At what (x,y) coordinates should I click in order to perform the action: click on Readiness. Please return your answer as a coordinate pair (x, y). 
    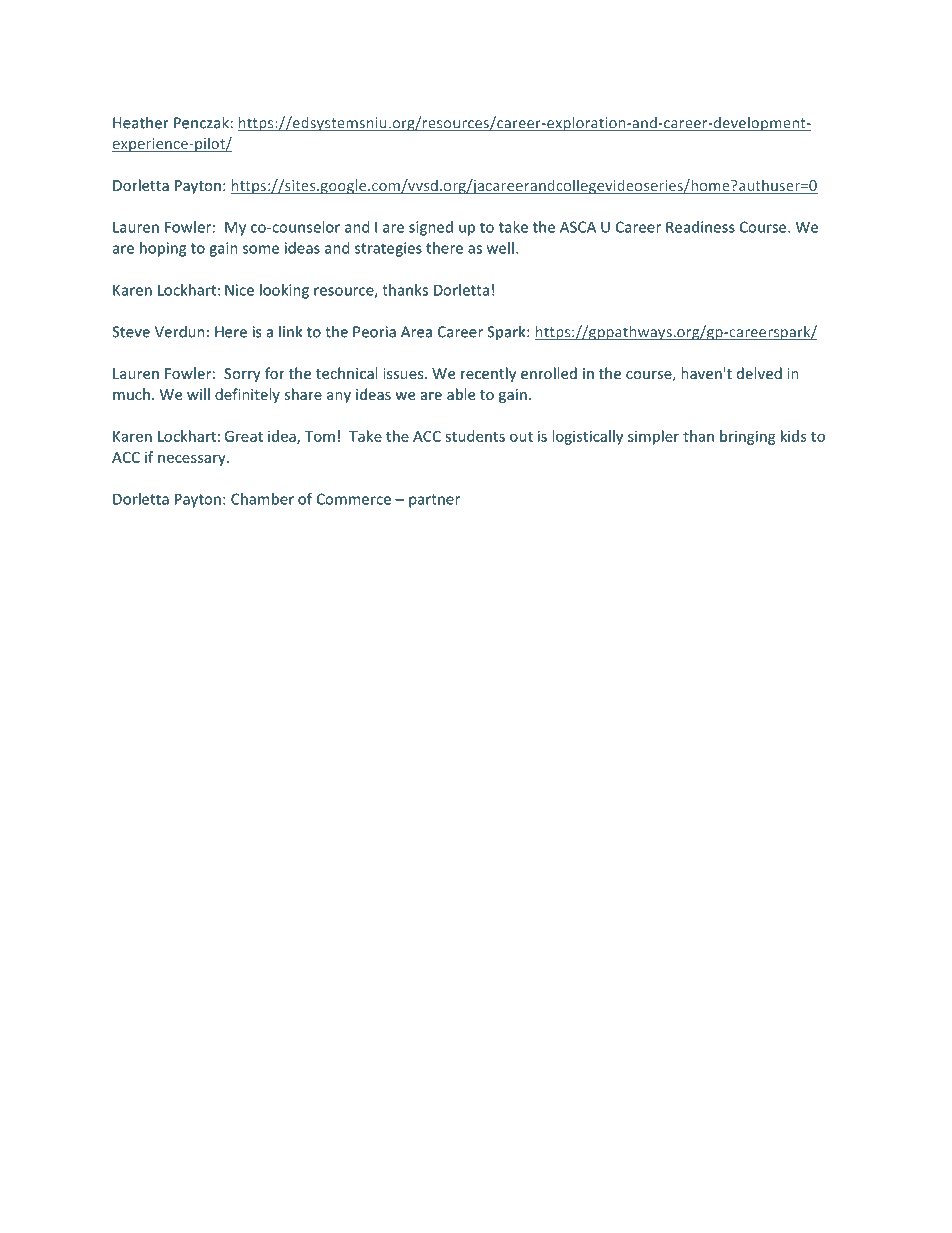
    Looking at the image, I should click on (700, 227).
